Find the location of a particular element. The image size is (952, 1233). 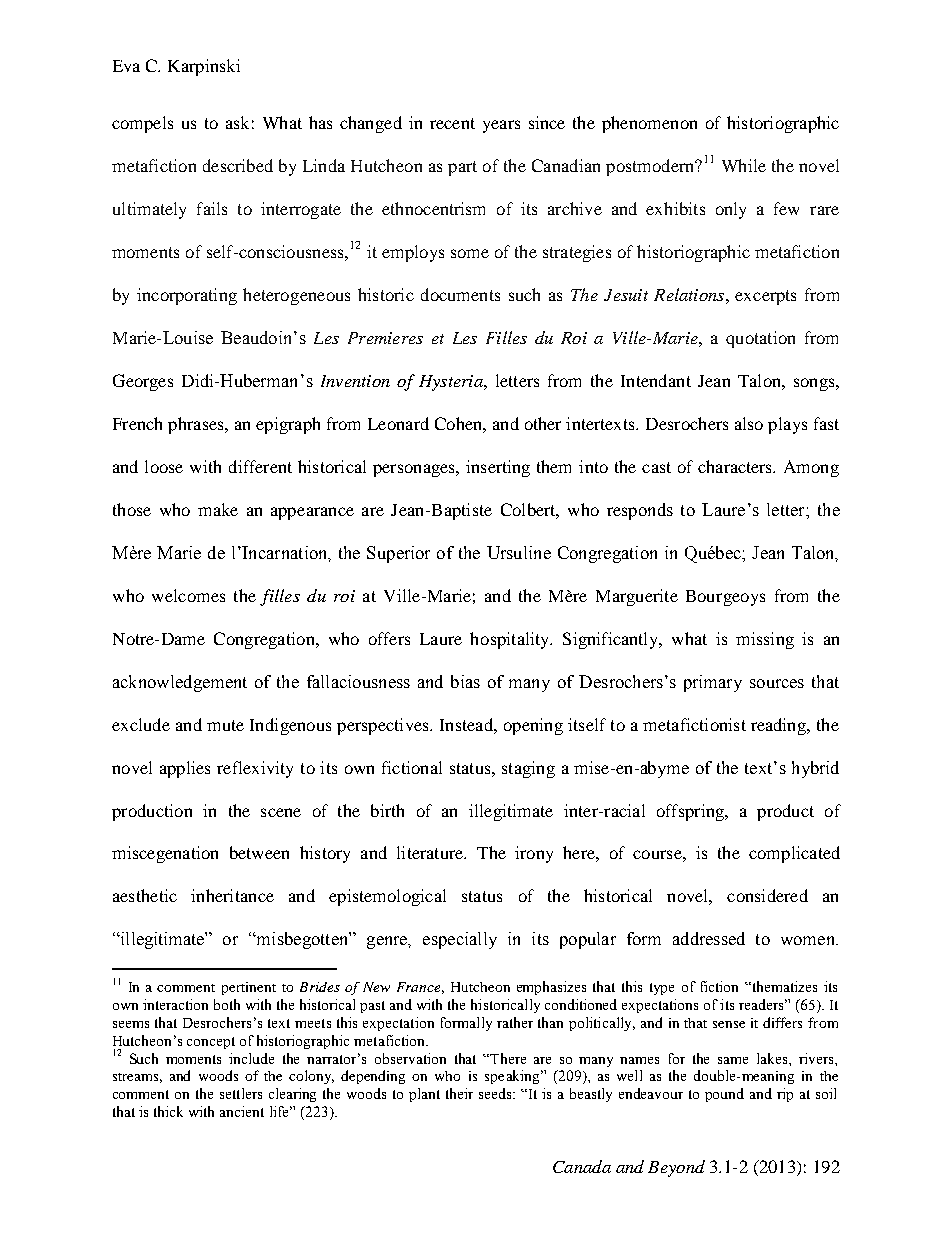

While is located at coordinates (744, 165).
